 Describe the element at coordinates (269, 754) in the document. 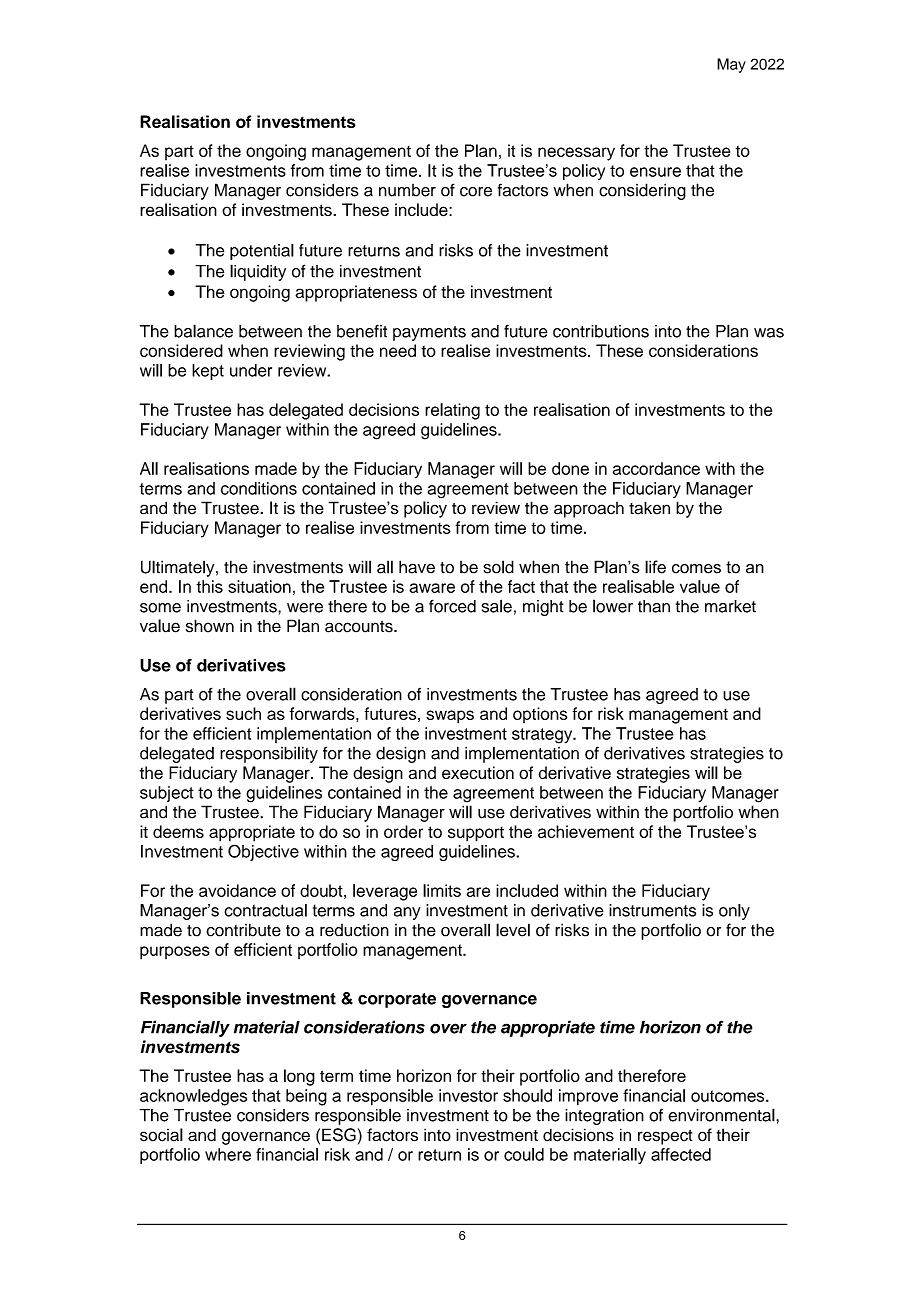

I see `responsibility` at that location.
